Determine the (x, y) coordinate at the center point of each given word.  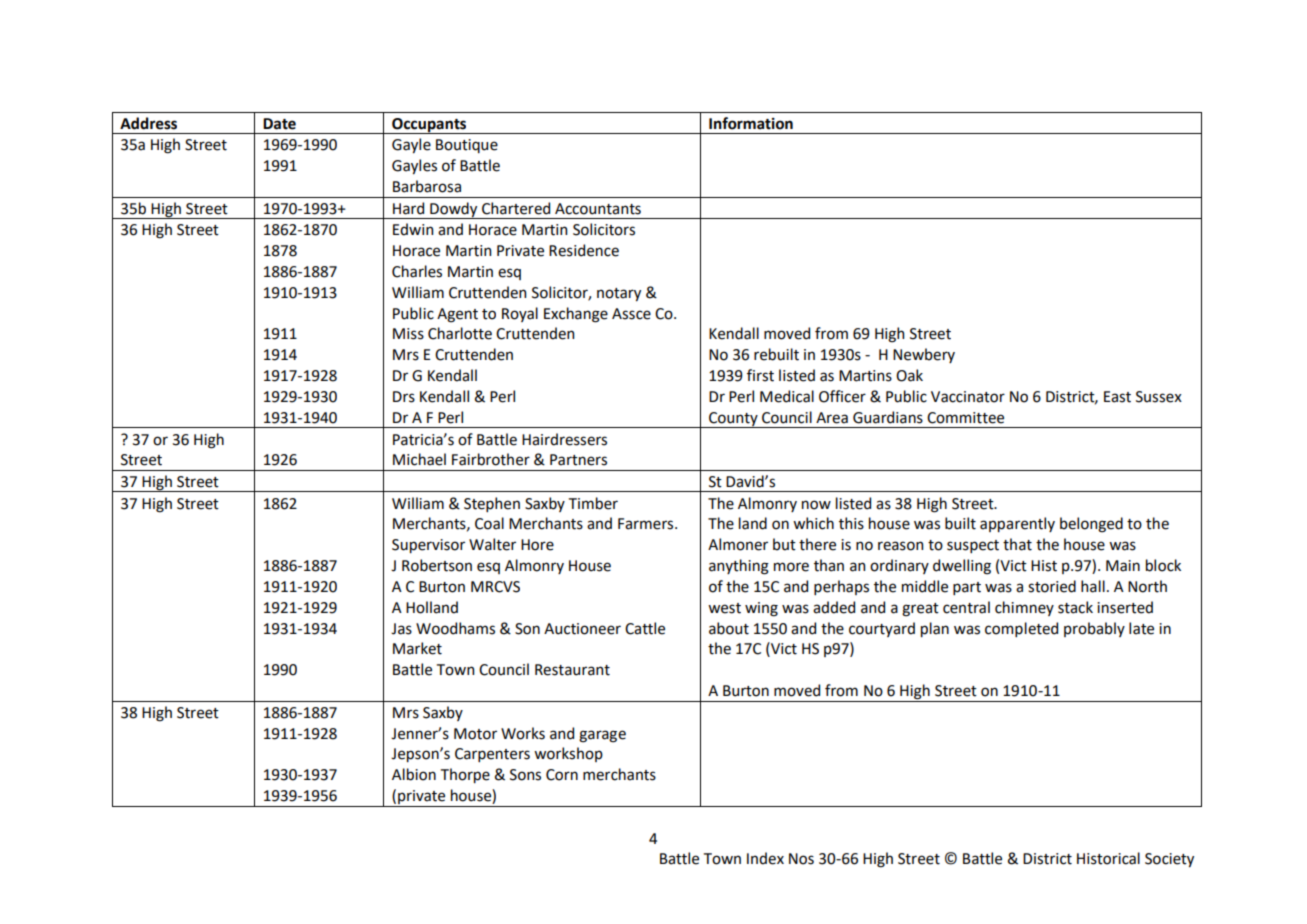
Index (765, 858)
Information (751, 123)
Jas (401, 629)
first (760, 375)
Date (279, 124)
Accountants (598, 209)
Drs (404, 397)
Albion (414, 774)
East (1117, 397)
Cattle (645, 628)
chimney (1024, 608)
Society (1169, 860)
